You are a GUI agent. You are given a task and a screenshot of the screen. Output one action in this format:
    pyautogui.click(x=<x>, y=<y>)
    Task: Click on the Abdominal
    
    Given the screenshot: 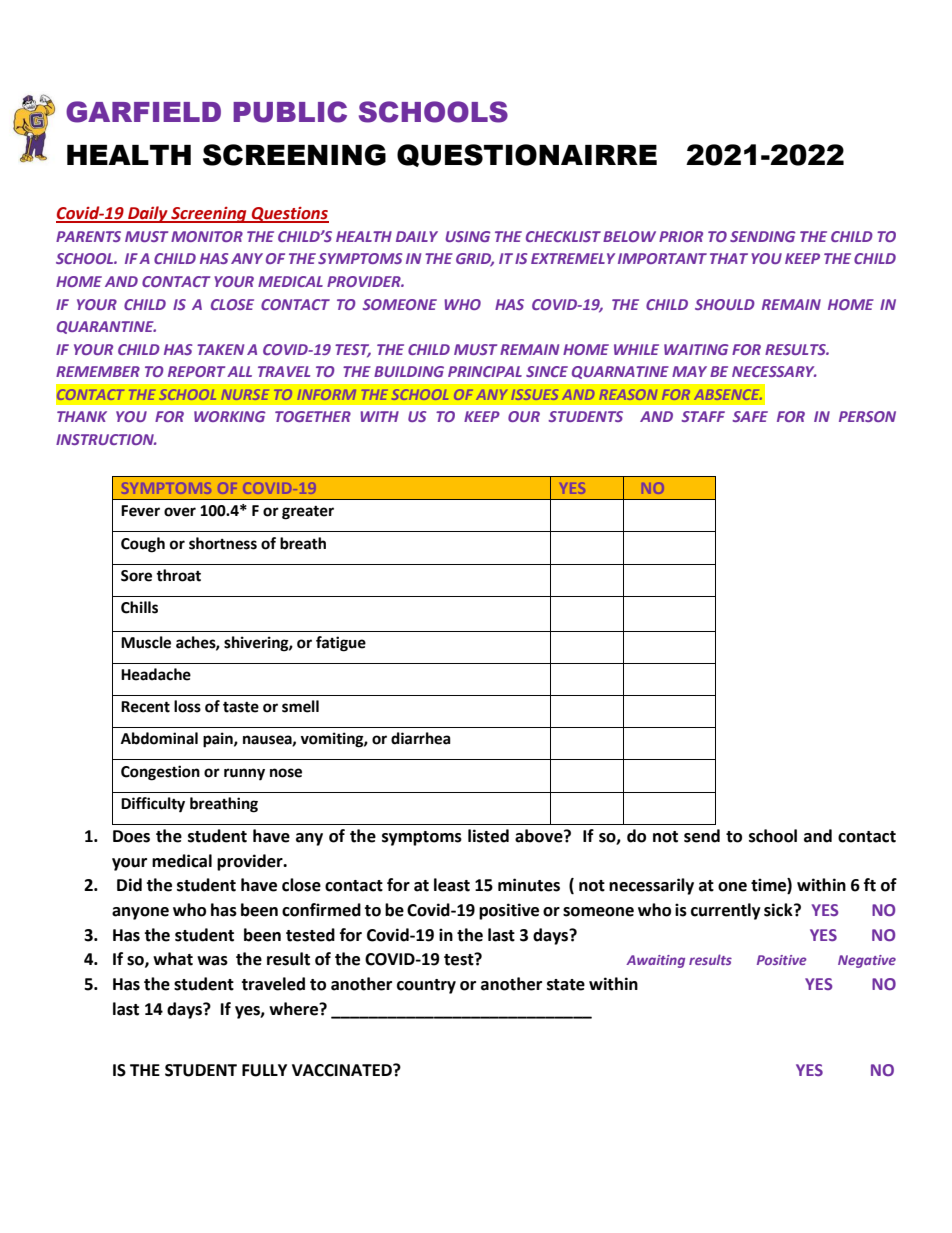 What is the action you would take?
    pyautogui.click(x=159, y=738)
